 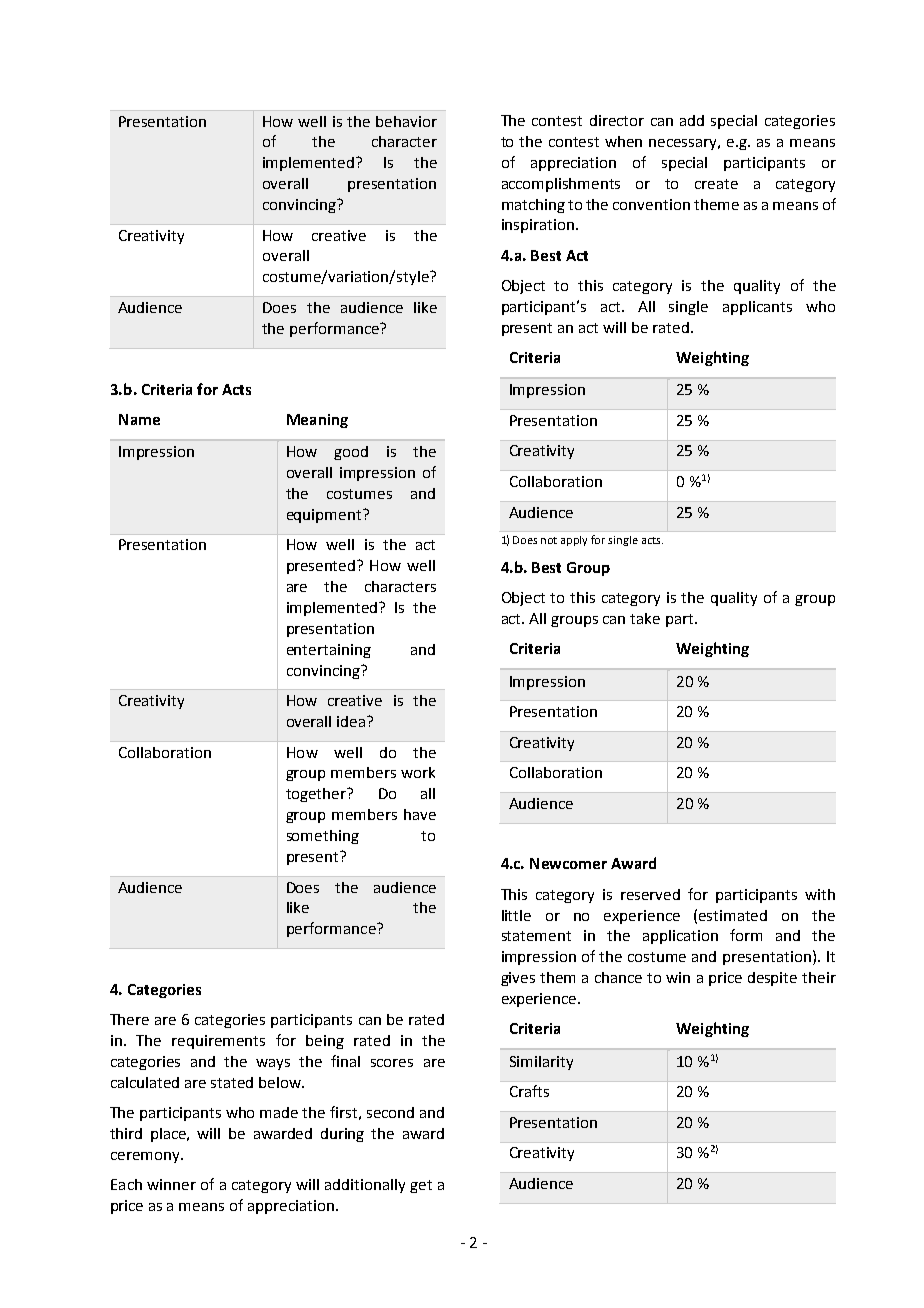 What do you see at coordinates (716, 184) in the page?
I see `create` at bounding box center [716, 184].
